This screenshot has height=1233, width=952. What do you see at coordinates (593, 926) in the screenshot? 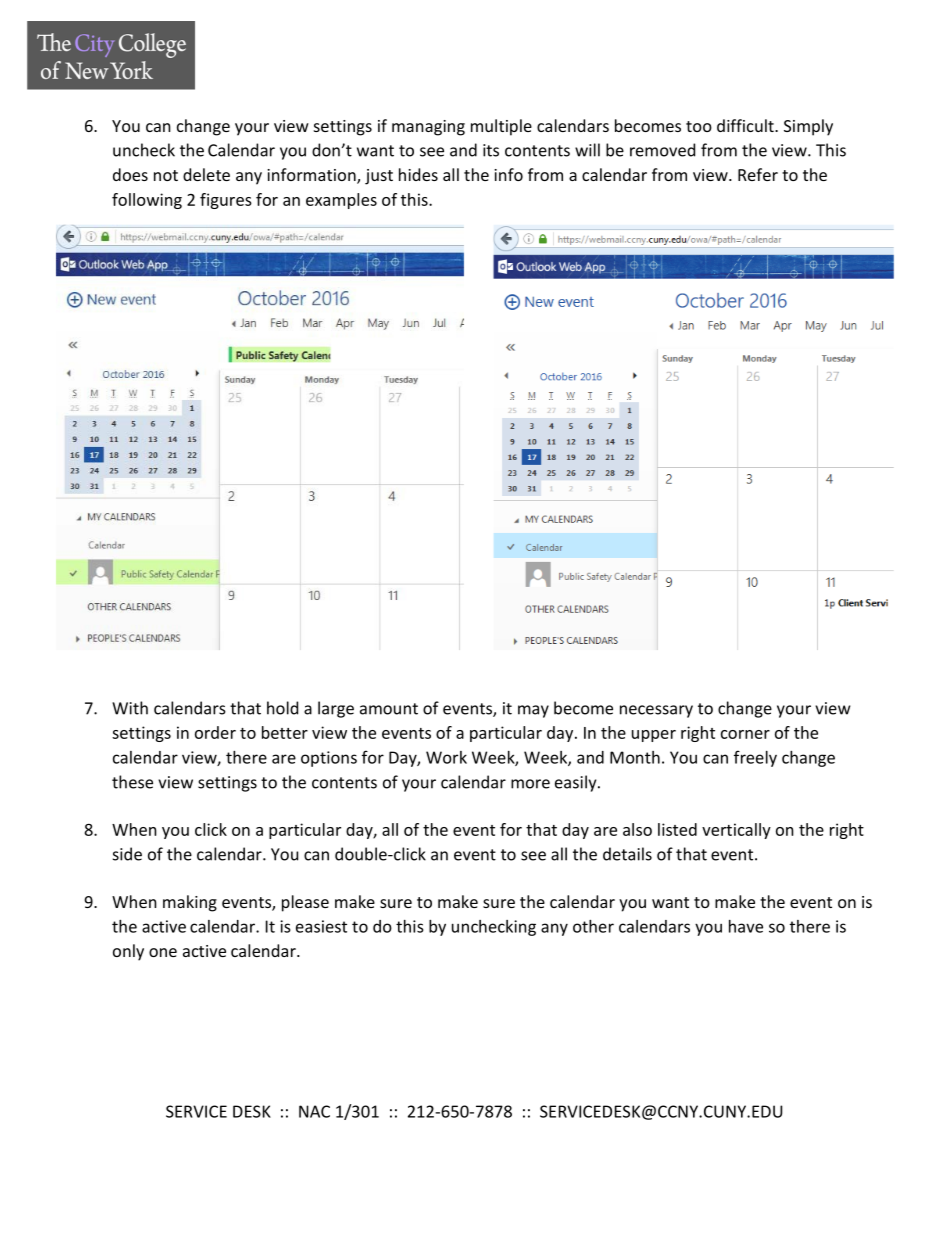
I see `other` at bounding box center [593, 926].
